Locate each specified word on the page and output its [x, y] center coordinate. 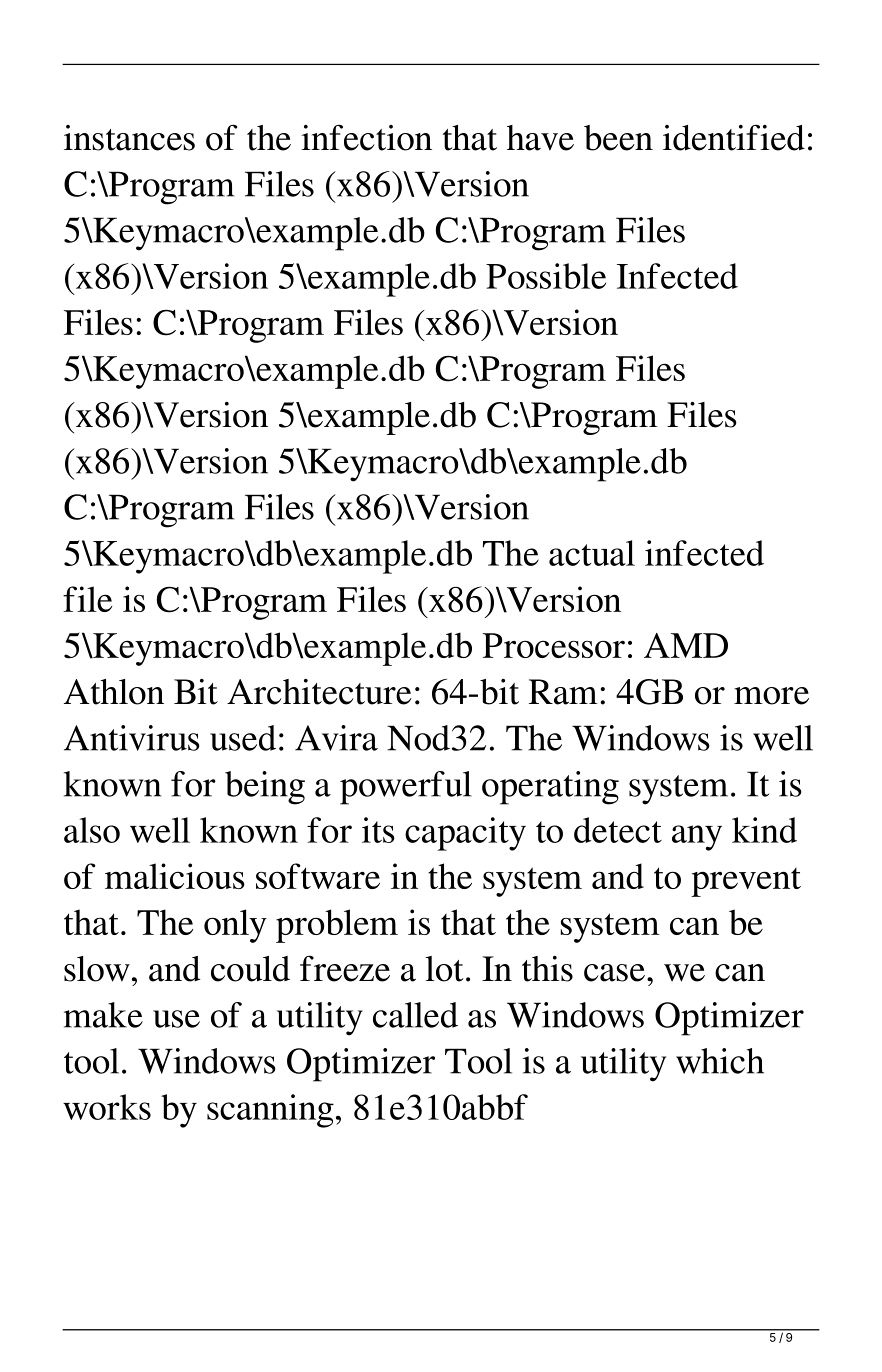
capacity [465, 834]
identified [734, 137]
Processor [554, 645]
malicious [175, 876]
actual [592, 553]
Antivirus [132, 738]
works [107, 1107]
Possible [546, 276]
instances [129, 138]
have [540, 138]
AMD [686, 645]
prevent [746, 882]
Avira [336, 738]
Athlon [114, 692]
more [771, 696]
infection [366, 137]
